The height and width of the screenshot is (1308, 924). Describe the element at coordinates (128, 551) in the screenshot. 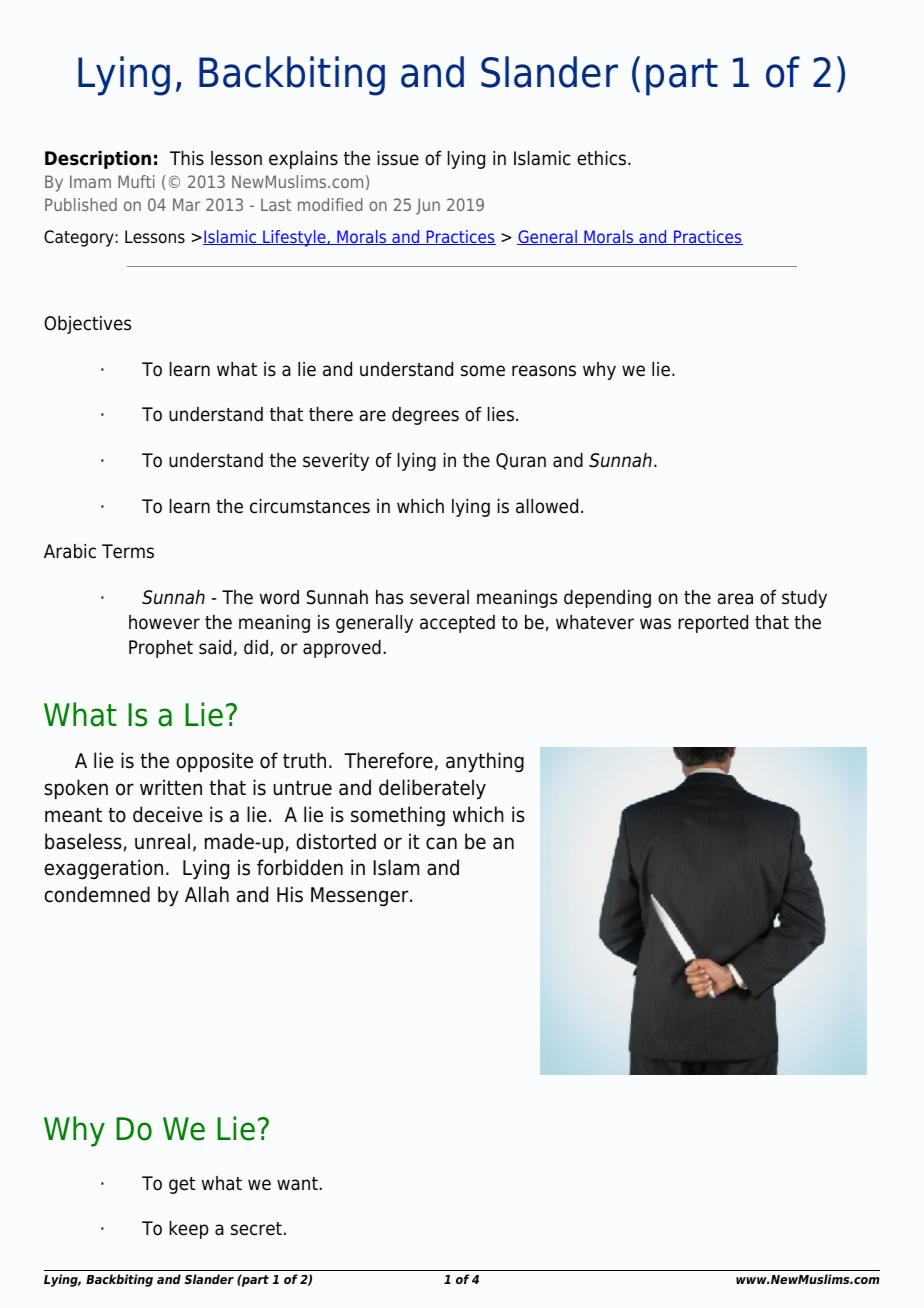

I see `Terms` at that location.
